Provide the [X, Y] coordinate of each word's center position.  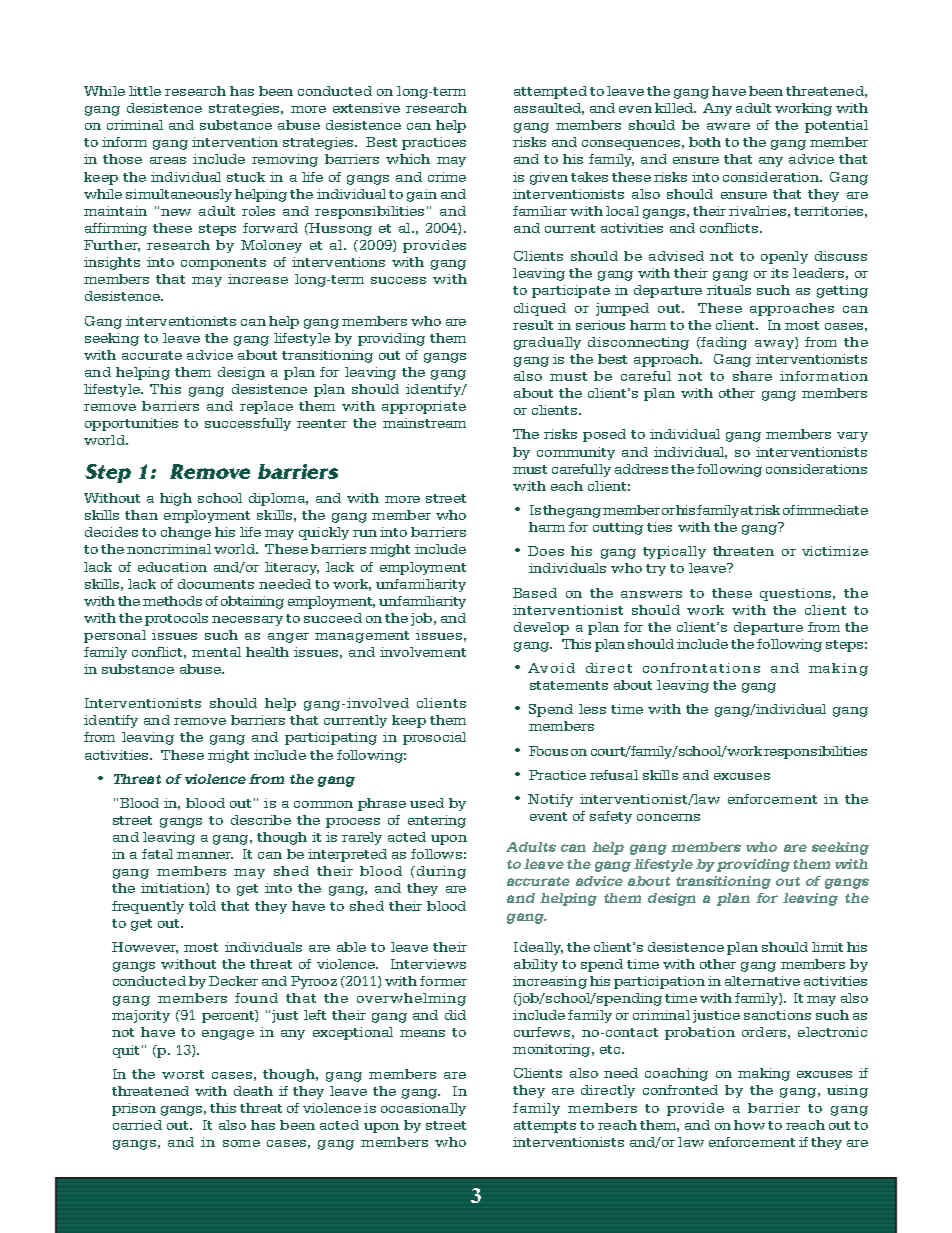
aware [728, 126]
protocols [176, 619]
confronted [680, 1090]
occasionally [423, 1109]
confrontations [701, 668]
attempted [550, 92]
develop [541, 628]
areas [168, 160]
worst [183, 1074]
